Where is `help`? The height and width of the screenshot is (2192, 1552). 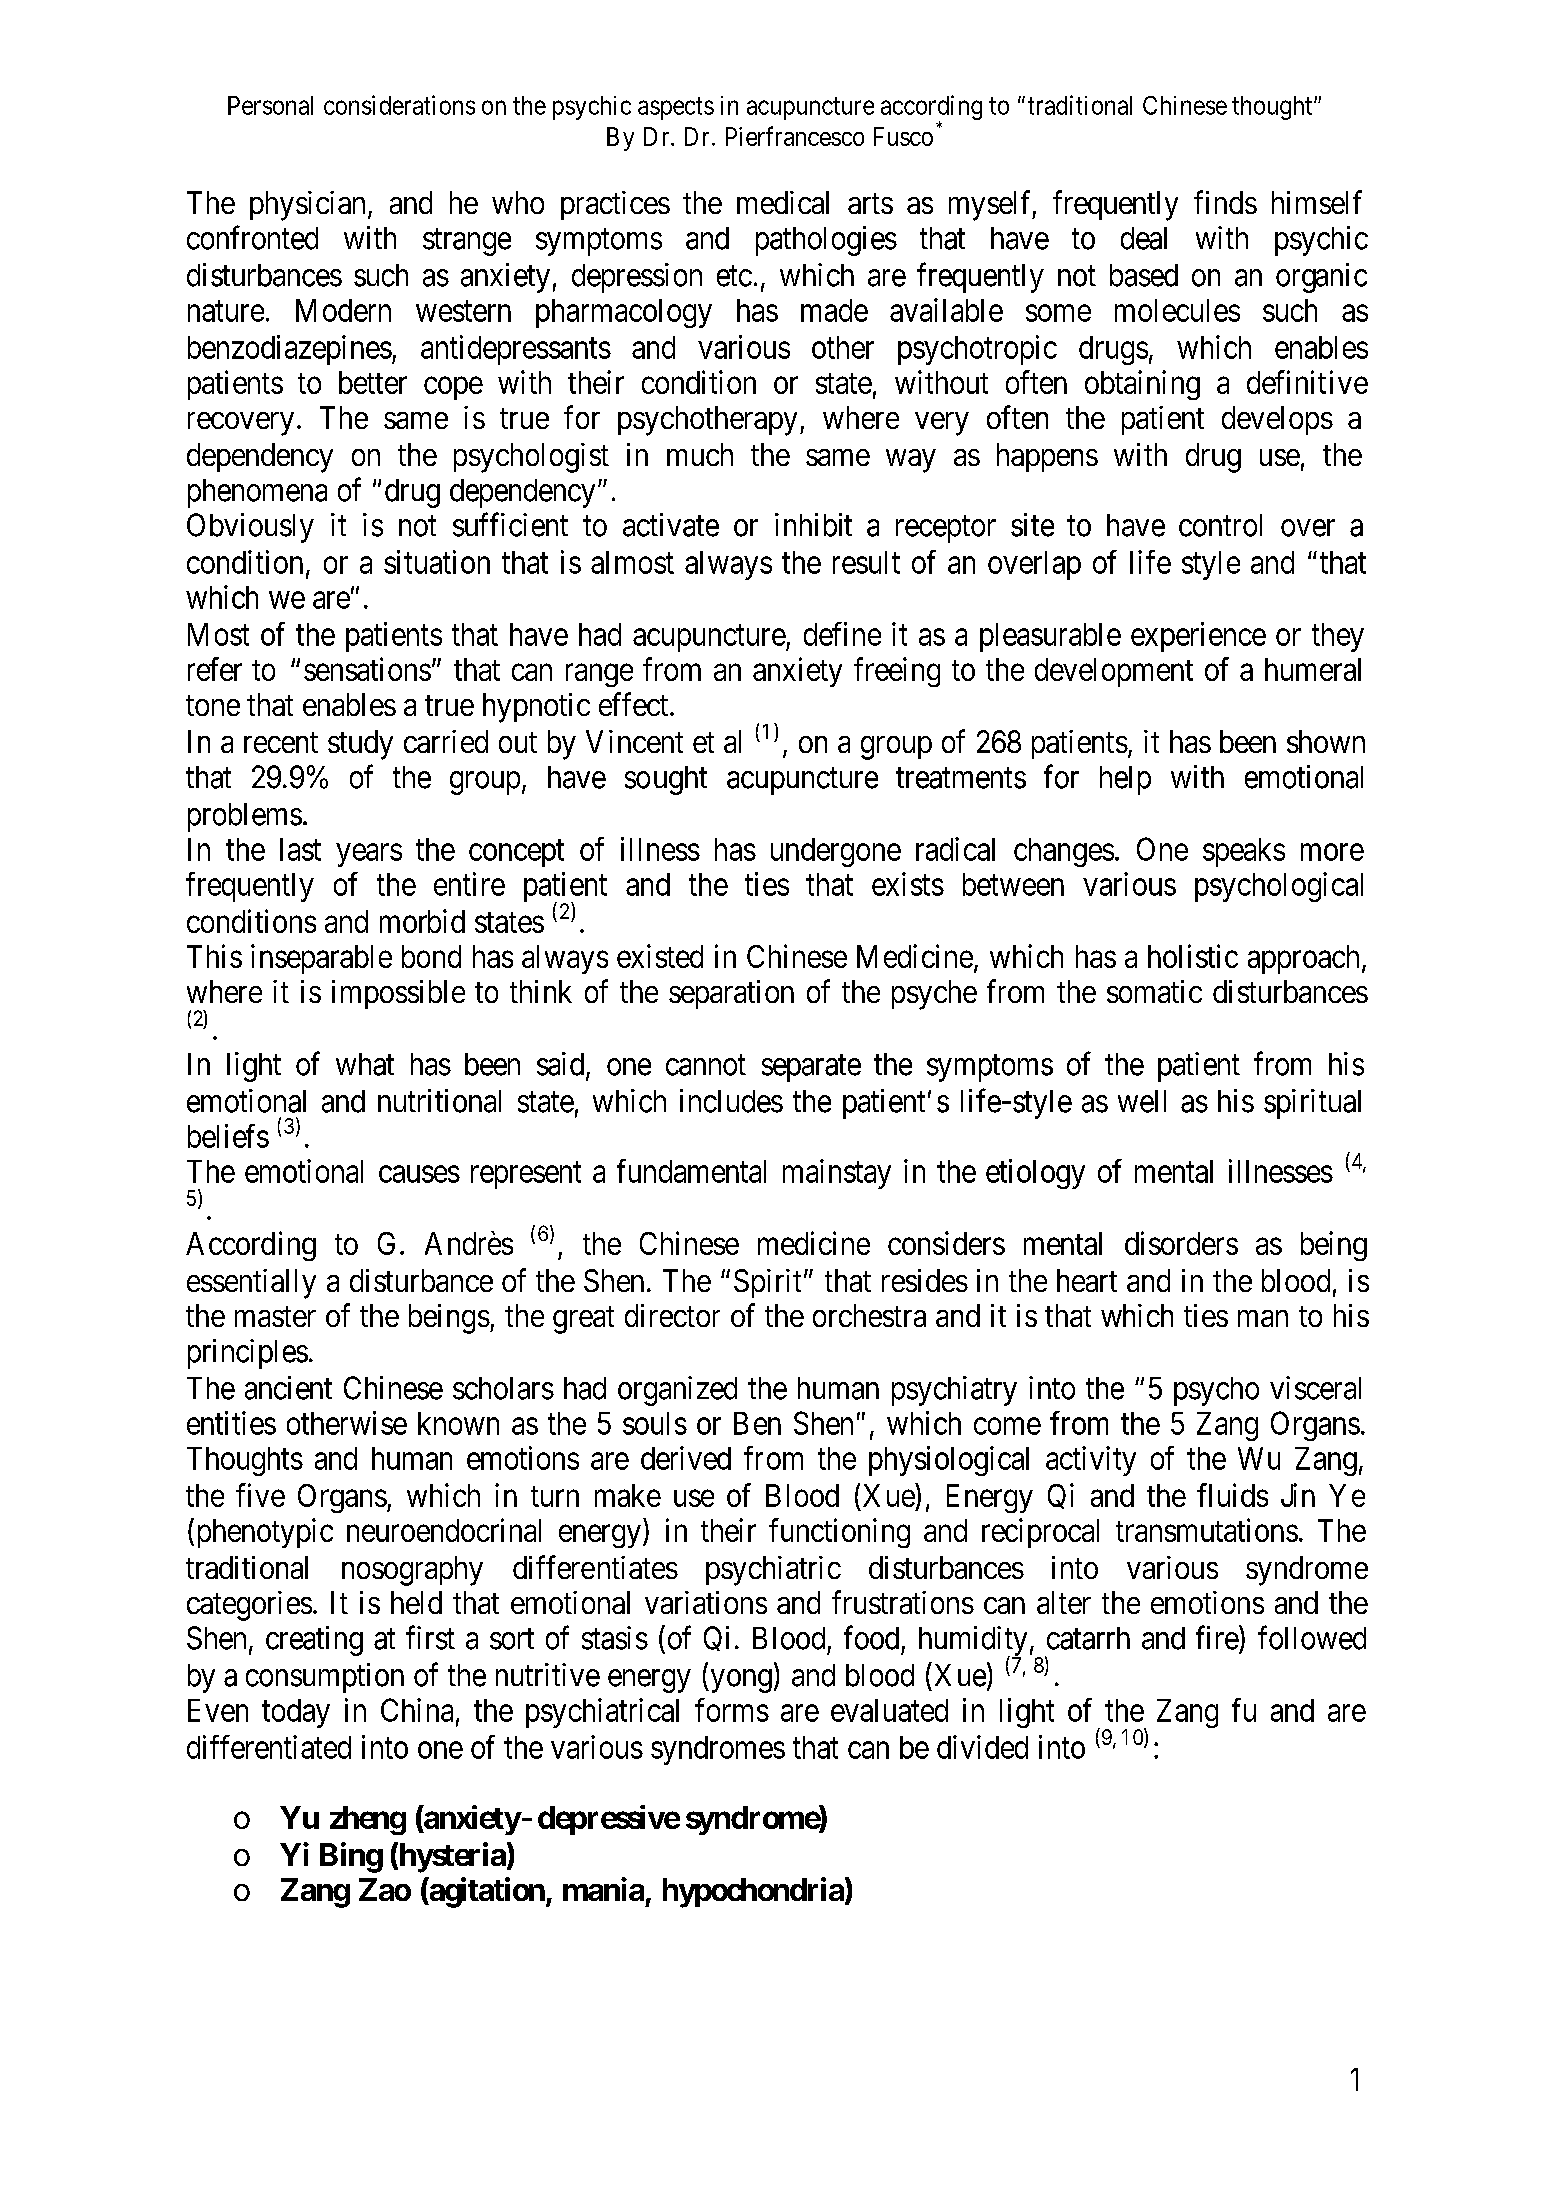
help is located at coordinates (1125, 780).
